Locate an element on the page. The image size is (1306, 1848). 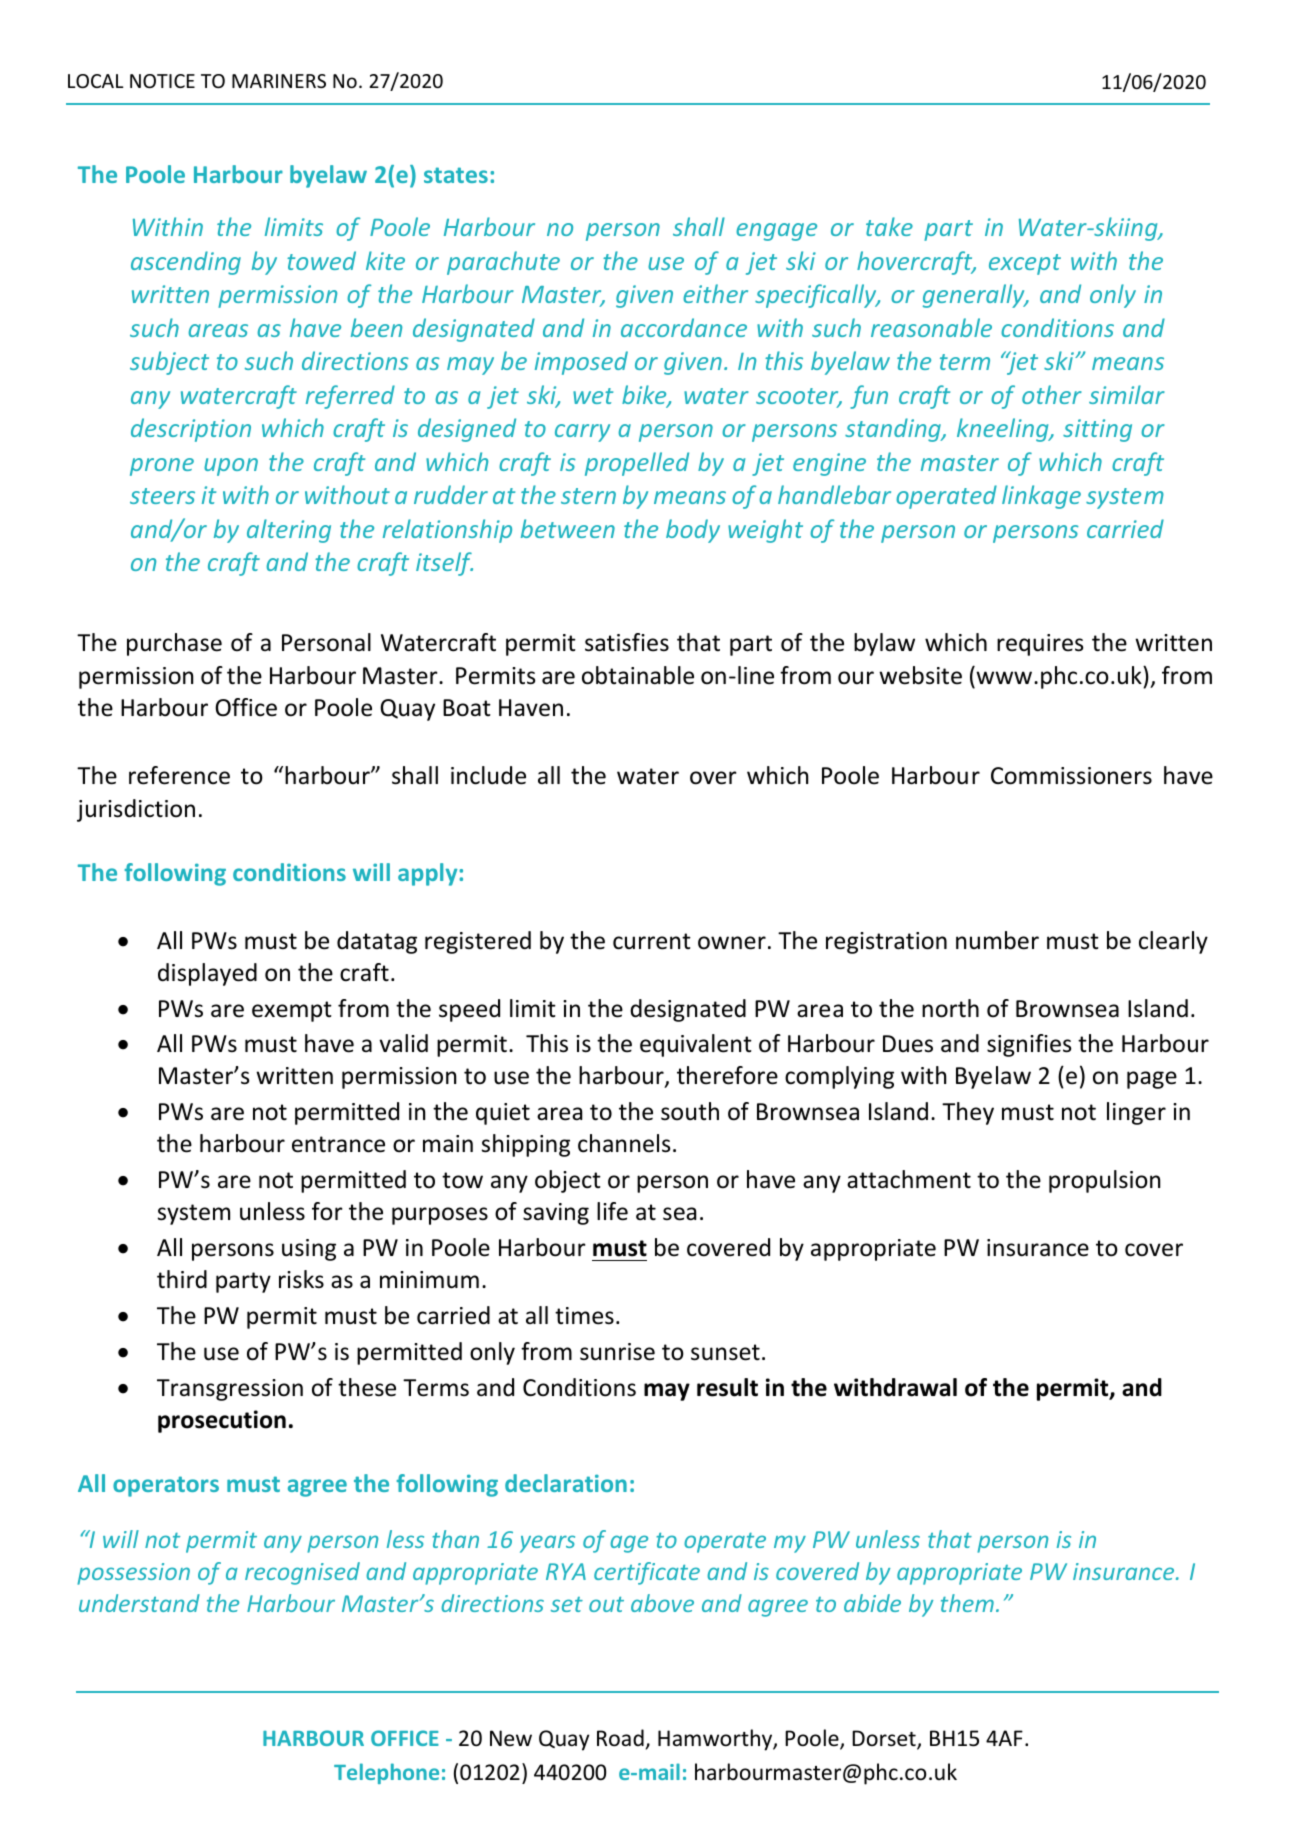
states is located at coordinates (456, 175).
